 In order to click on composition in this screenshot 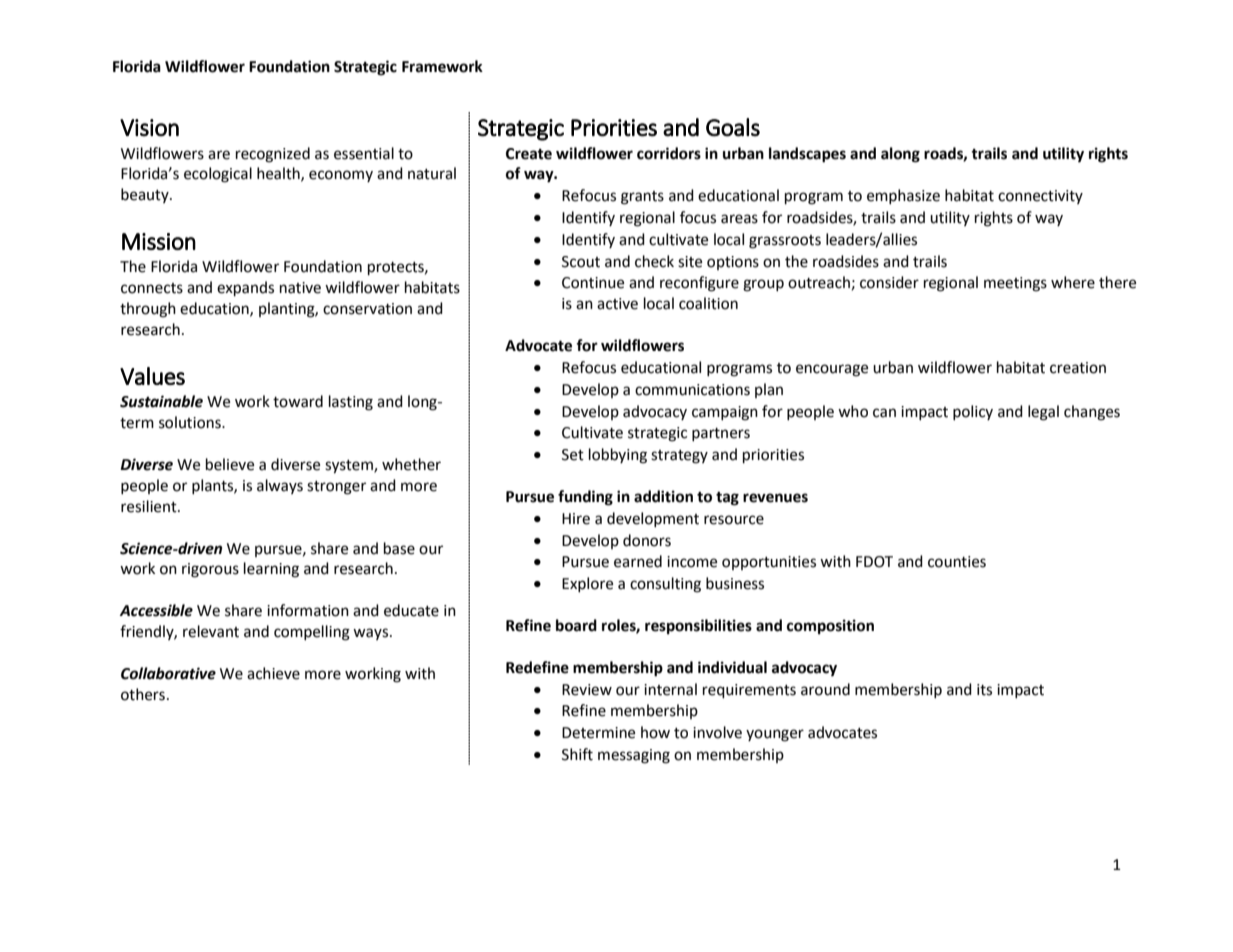, I will do `click(830, 627)`.
